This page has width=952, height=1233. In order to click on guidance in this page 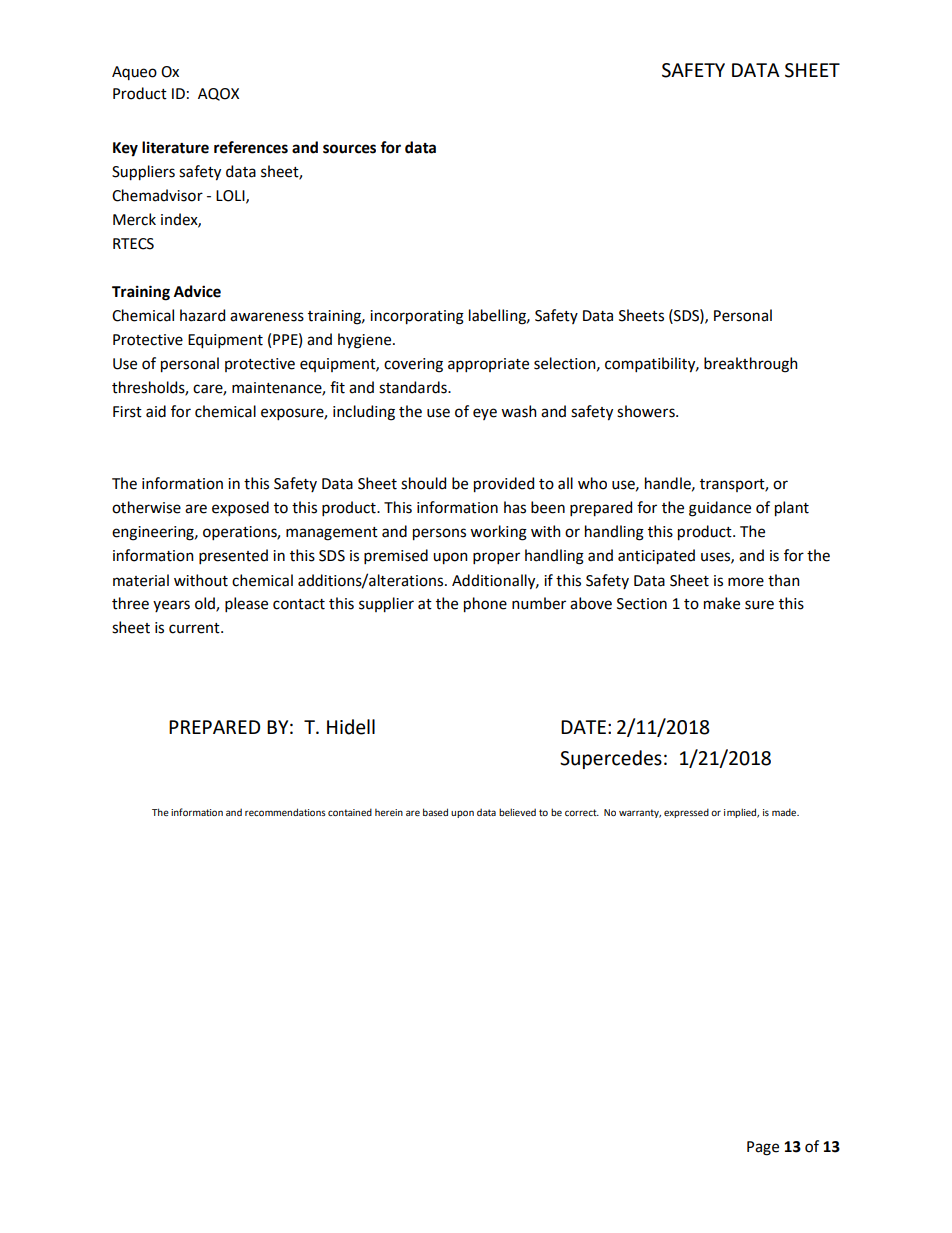, I will do `click(720, 509)`.
